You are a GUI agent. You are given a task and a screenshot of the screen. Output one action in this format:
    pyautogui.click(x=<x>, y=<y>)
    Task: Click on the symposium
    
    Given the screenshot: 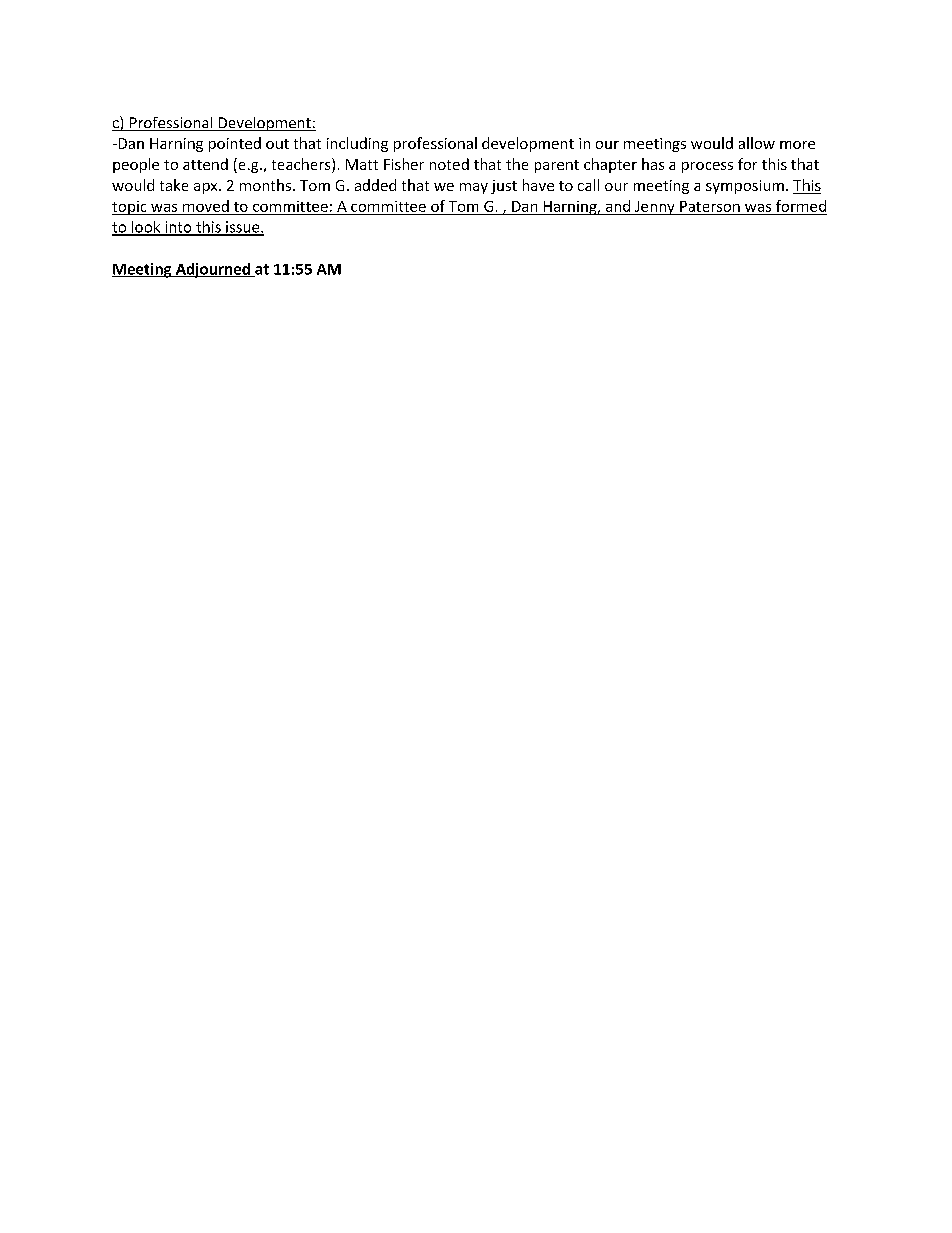 What is the action you would take?
    pyautogui.click(x=745, y=187)
